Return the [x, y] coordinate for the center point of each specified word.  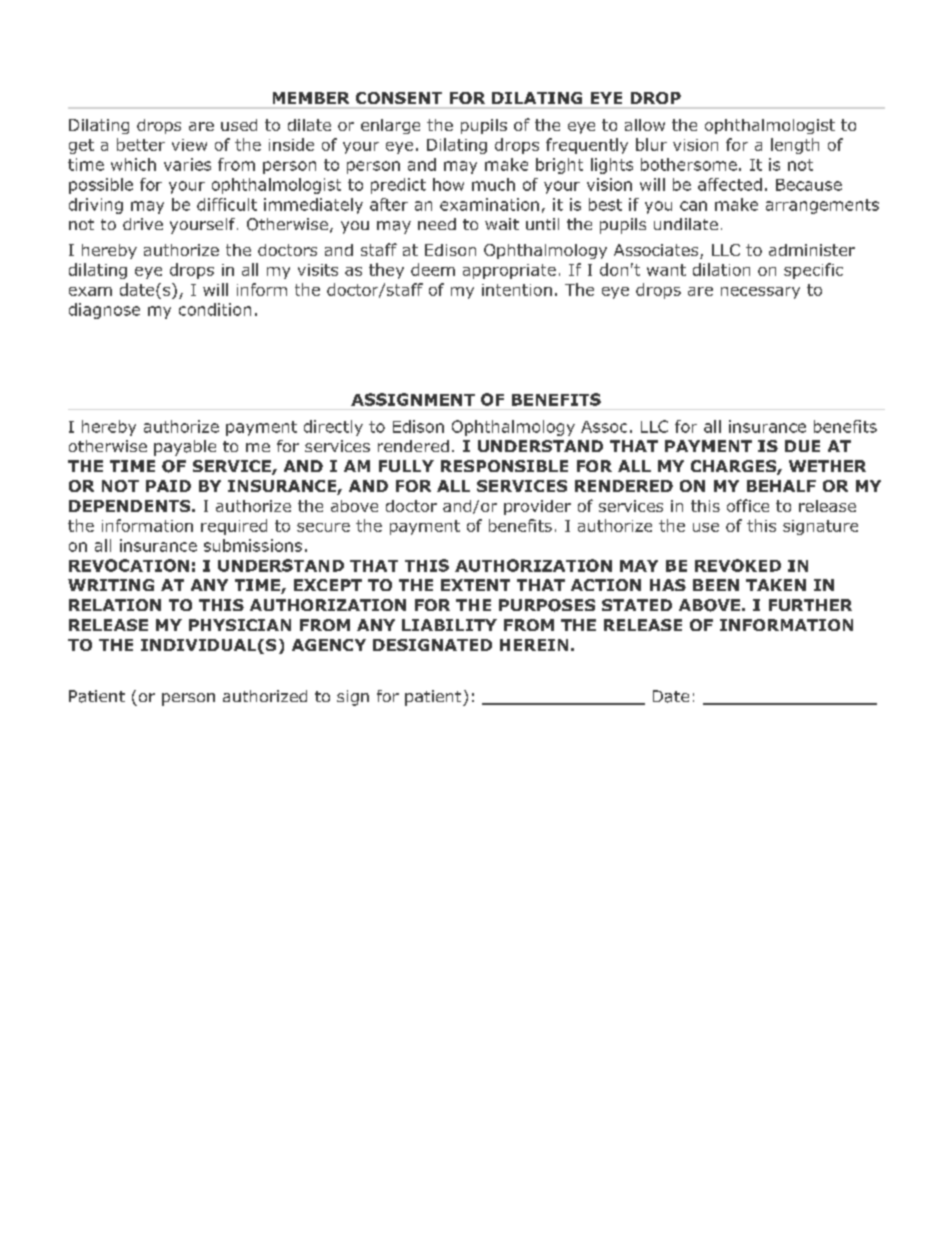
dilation [721, 269]
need [437, 224]
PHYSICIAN [240, 625]
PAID [168, 486]
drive [143, 224]
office [748, 505]
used [239, 125]
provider [537, 507]
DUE [802, 446]
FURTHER [810, 605]
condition [215, 309]
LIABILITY [449, 625]
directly [333, 428]
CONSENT [399, 98]
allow [645, 125]
